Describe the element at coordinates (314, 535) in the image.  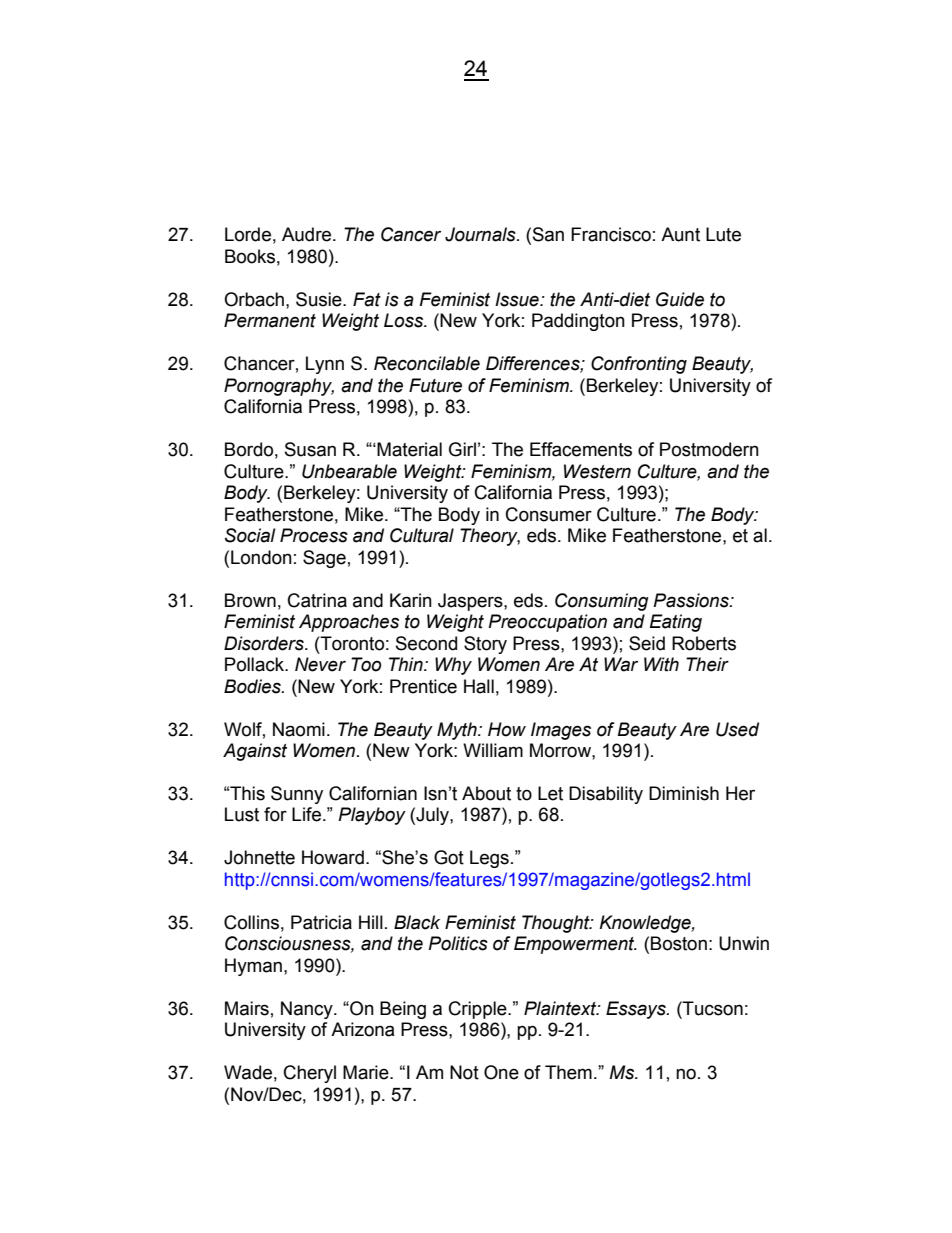
I see `Process` at that location.
